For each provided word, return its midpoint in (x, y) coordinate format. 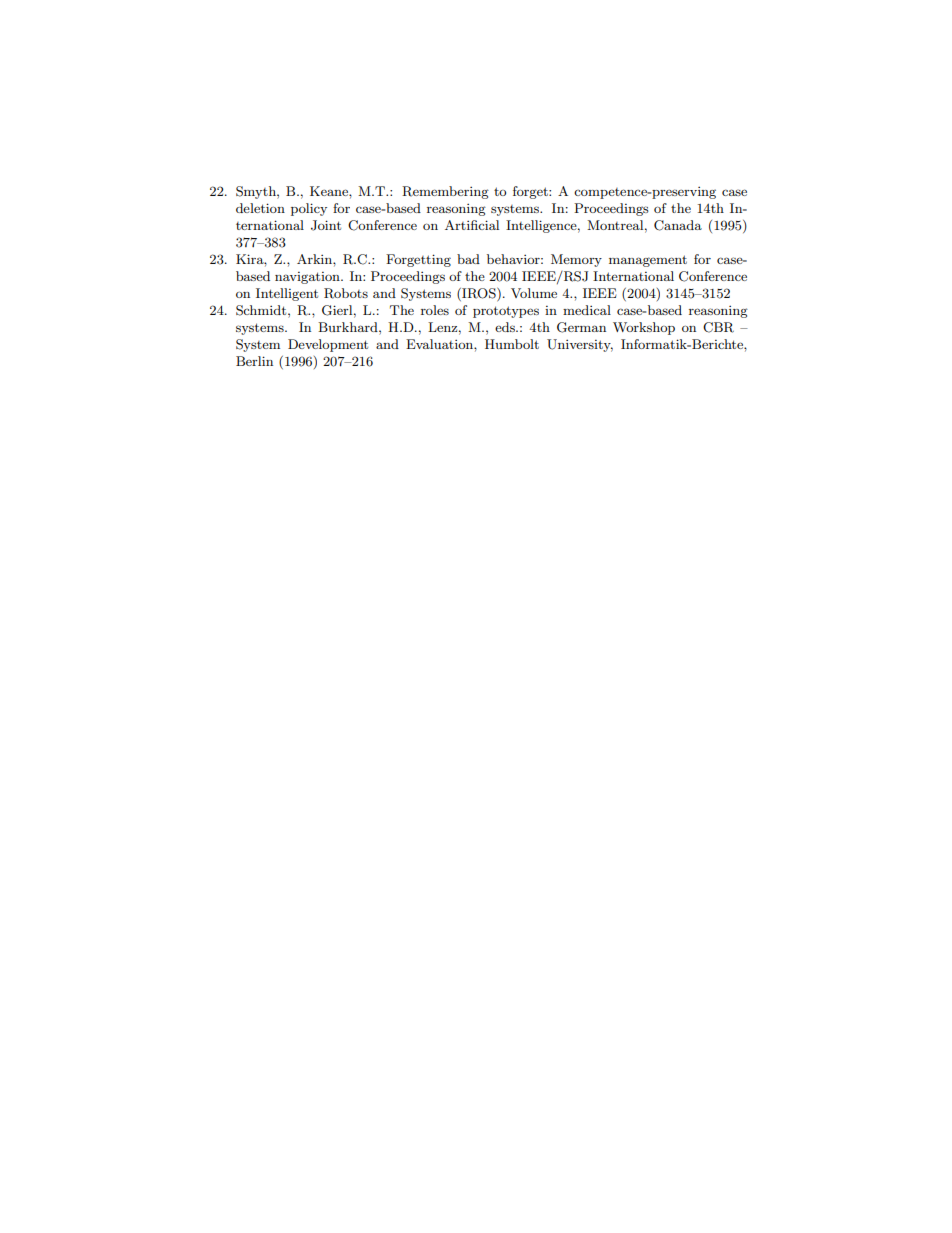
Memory (576, 260)
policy (309, 209)
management (648, 261)
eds (506, 327)
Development (328, 345)
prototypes (506, 312)
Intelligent (287, 294)
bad (468, 259)
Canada (678, 225)
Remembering (445, 192)
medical (587, 310)
